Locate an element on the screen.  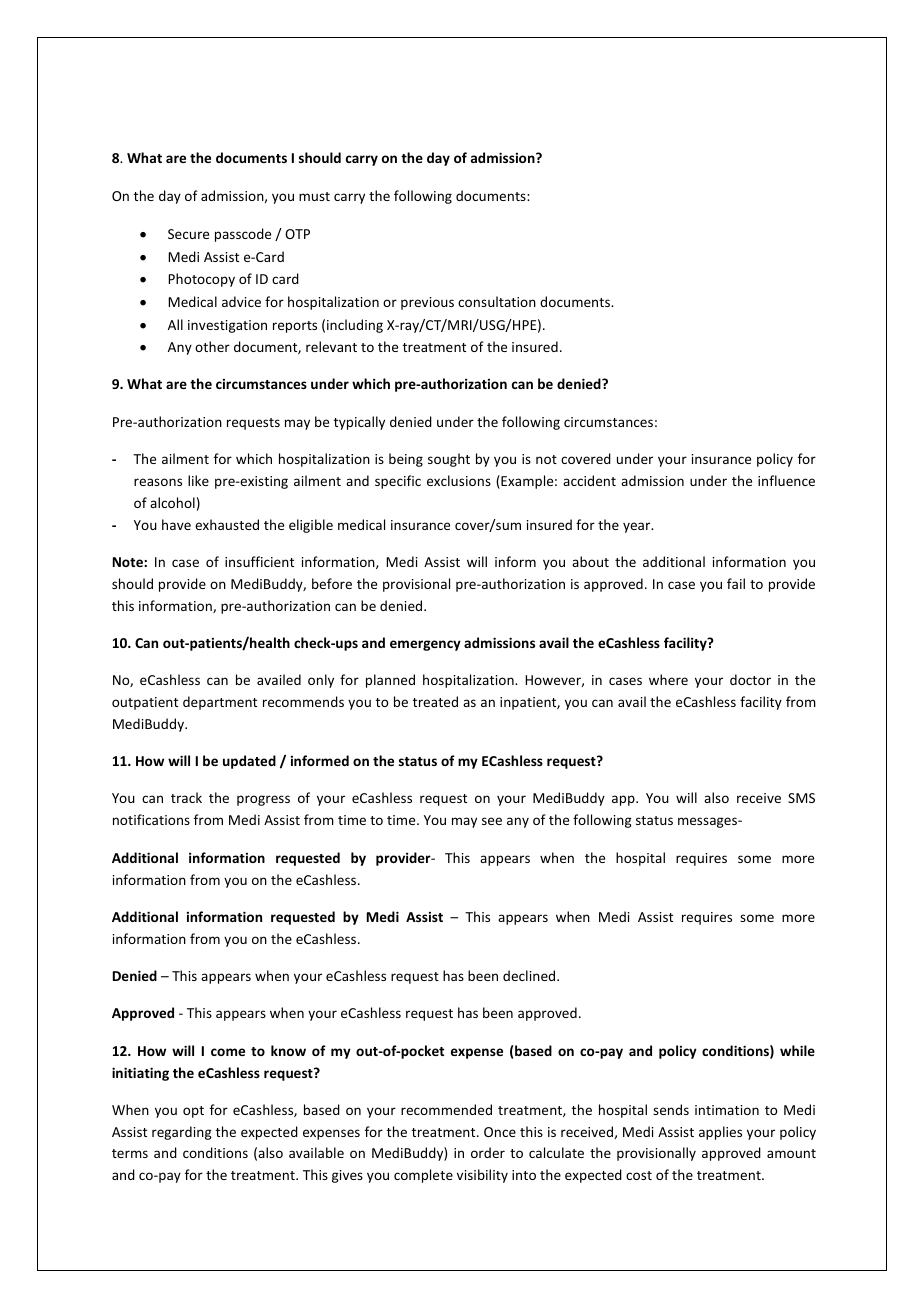
department is located at coordinates (220, 703).
